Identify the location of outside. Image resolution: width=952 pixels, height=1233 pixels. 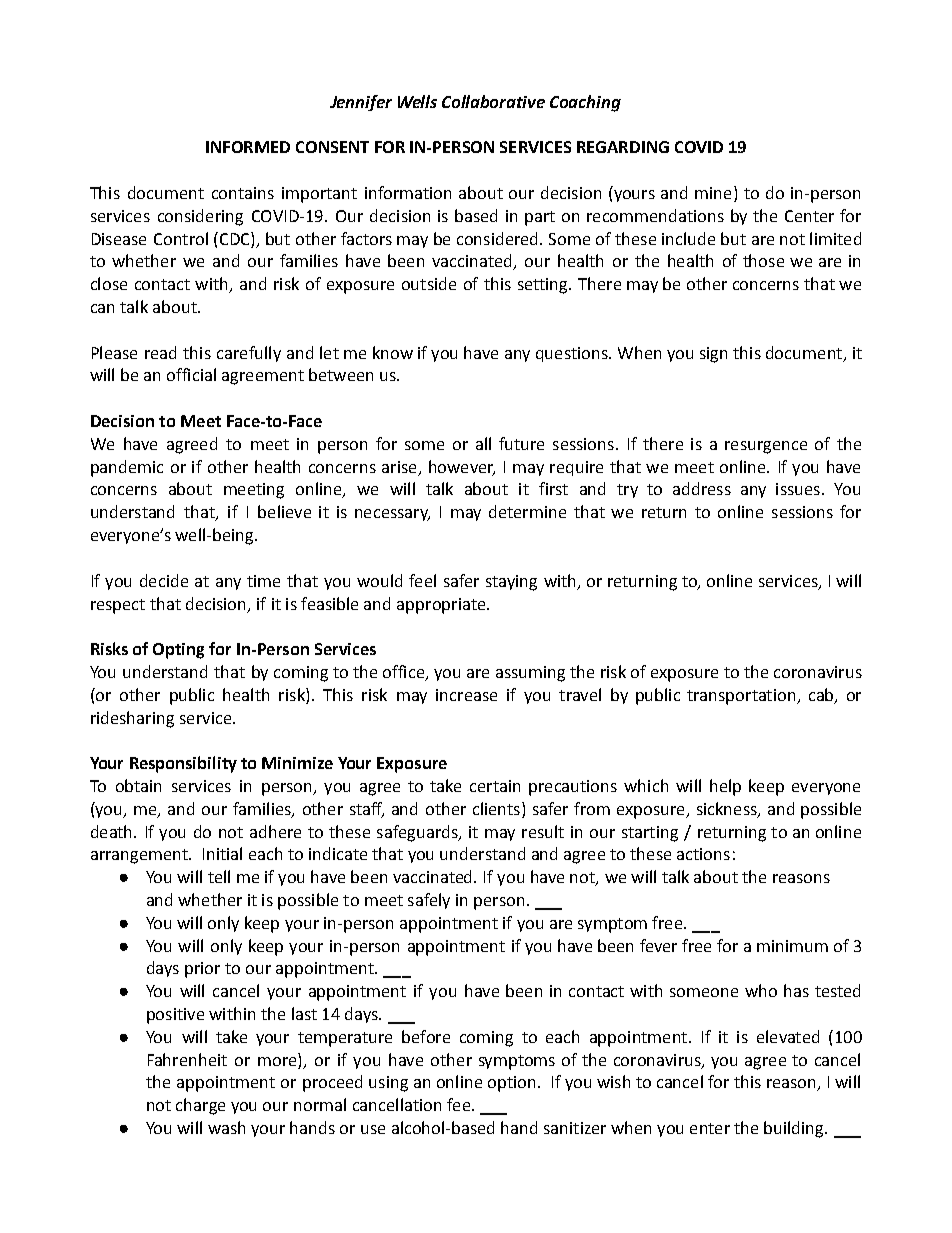
(429, 283).
